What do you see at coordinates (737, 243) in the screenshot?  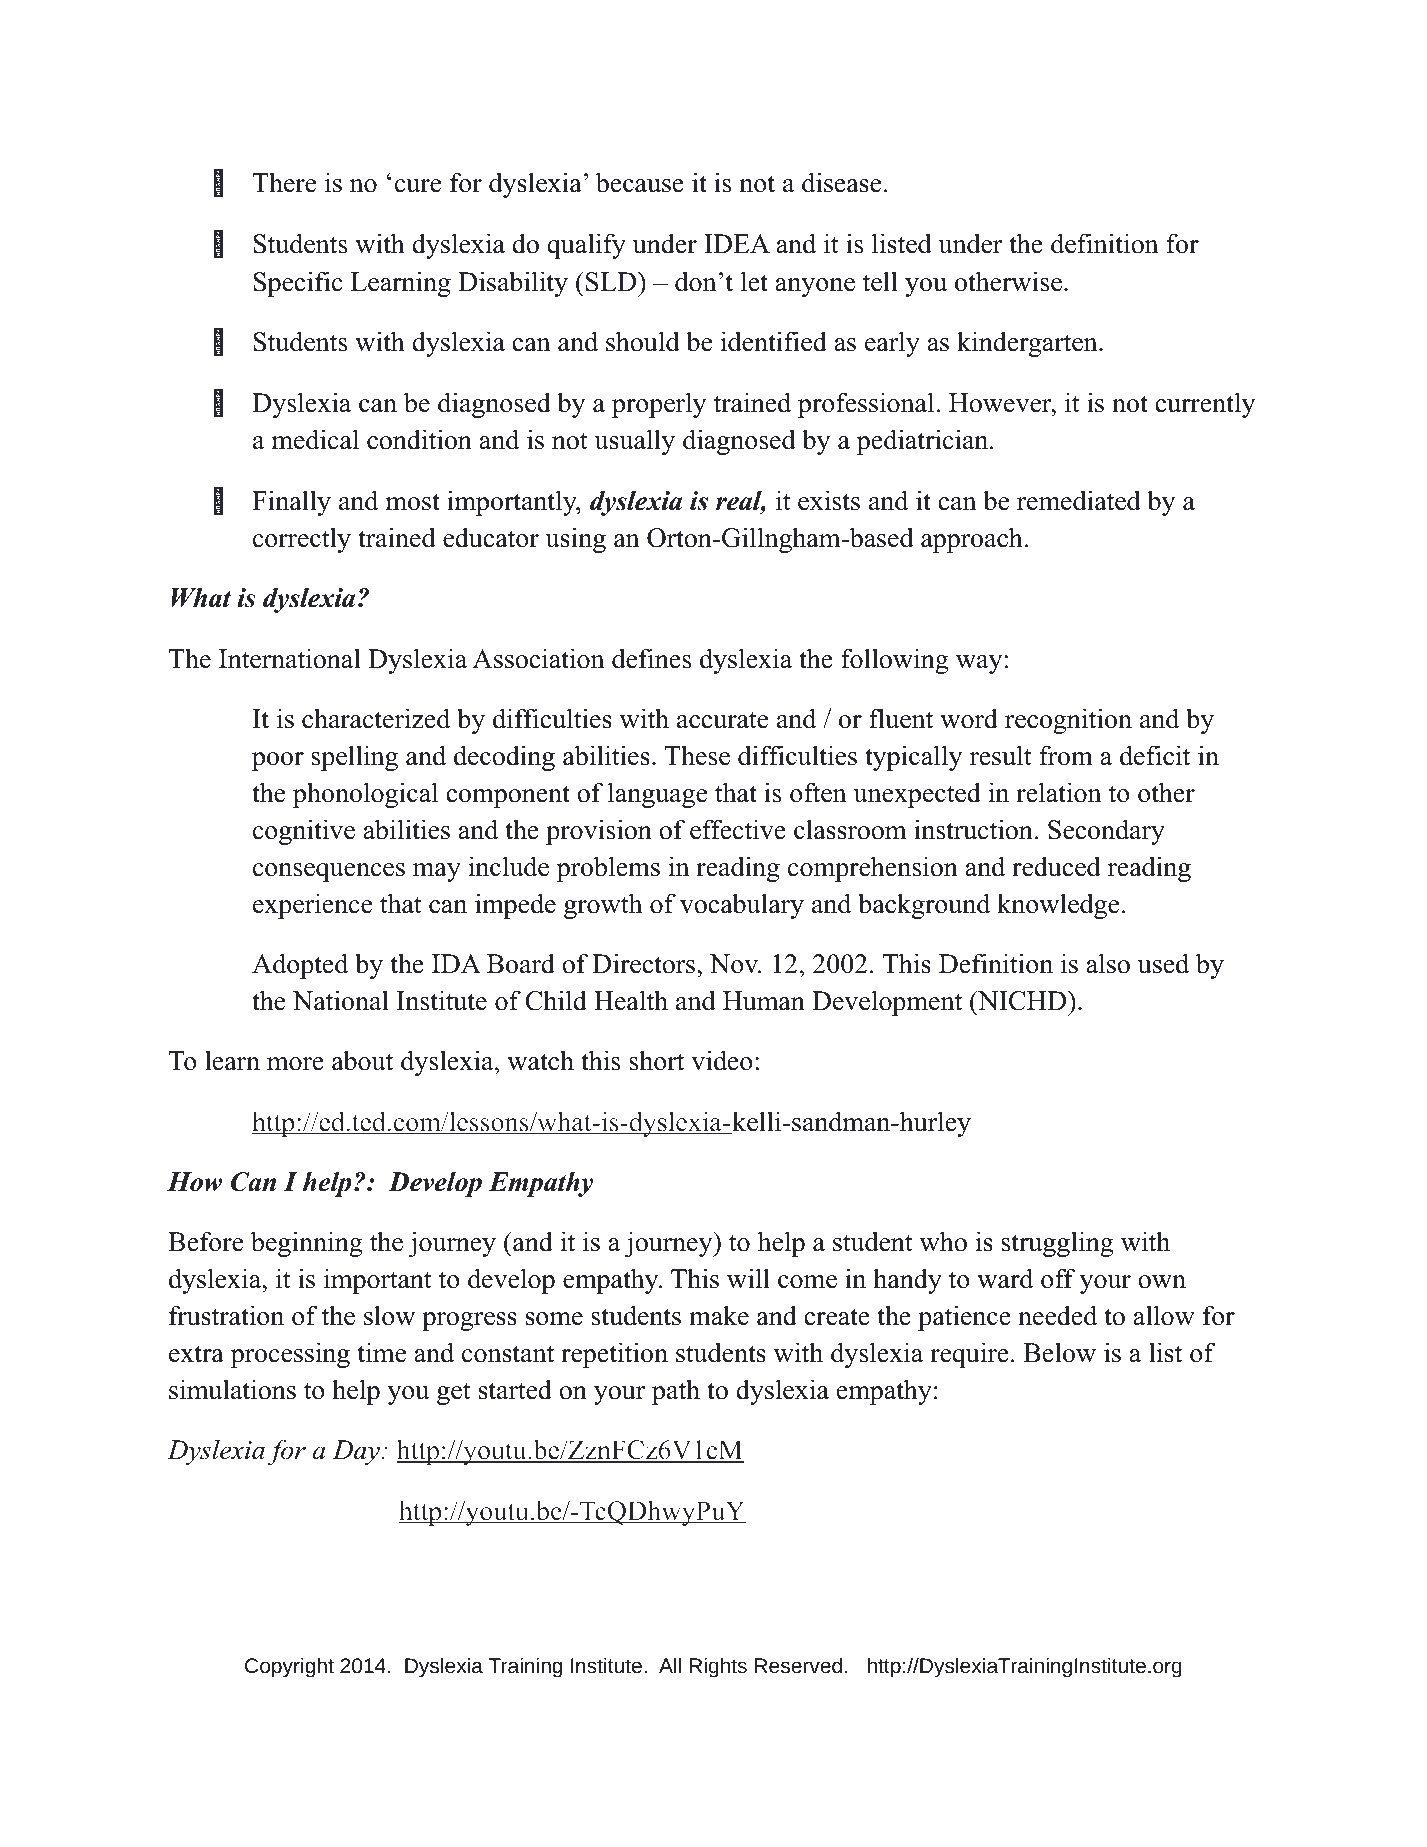 I see `IDEA` at bounding box center [737, 243].
